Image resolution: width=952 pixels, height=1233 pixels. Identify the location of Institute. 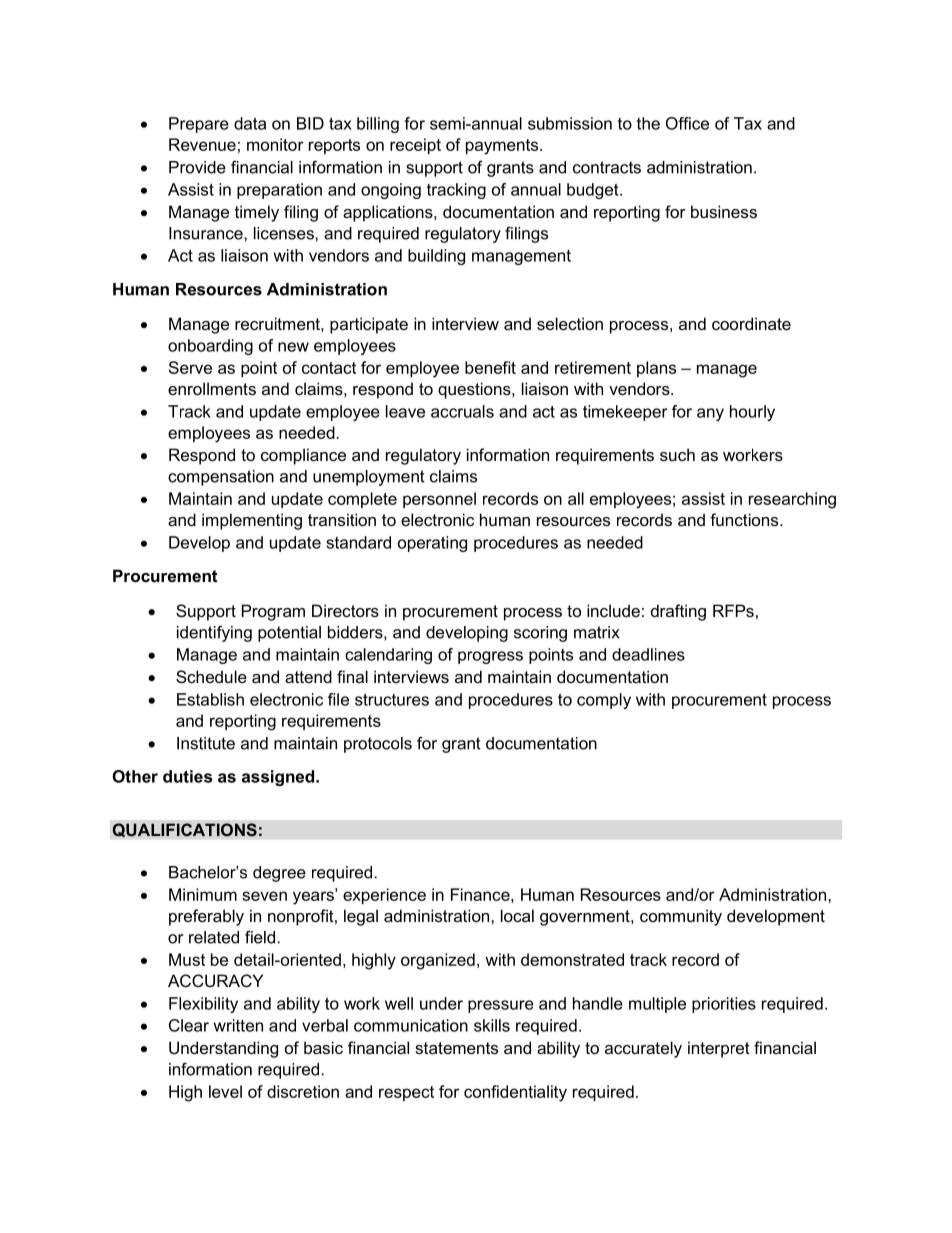
(206, 743).
